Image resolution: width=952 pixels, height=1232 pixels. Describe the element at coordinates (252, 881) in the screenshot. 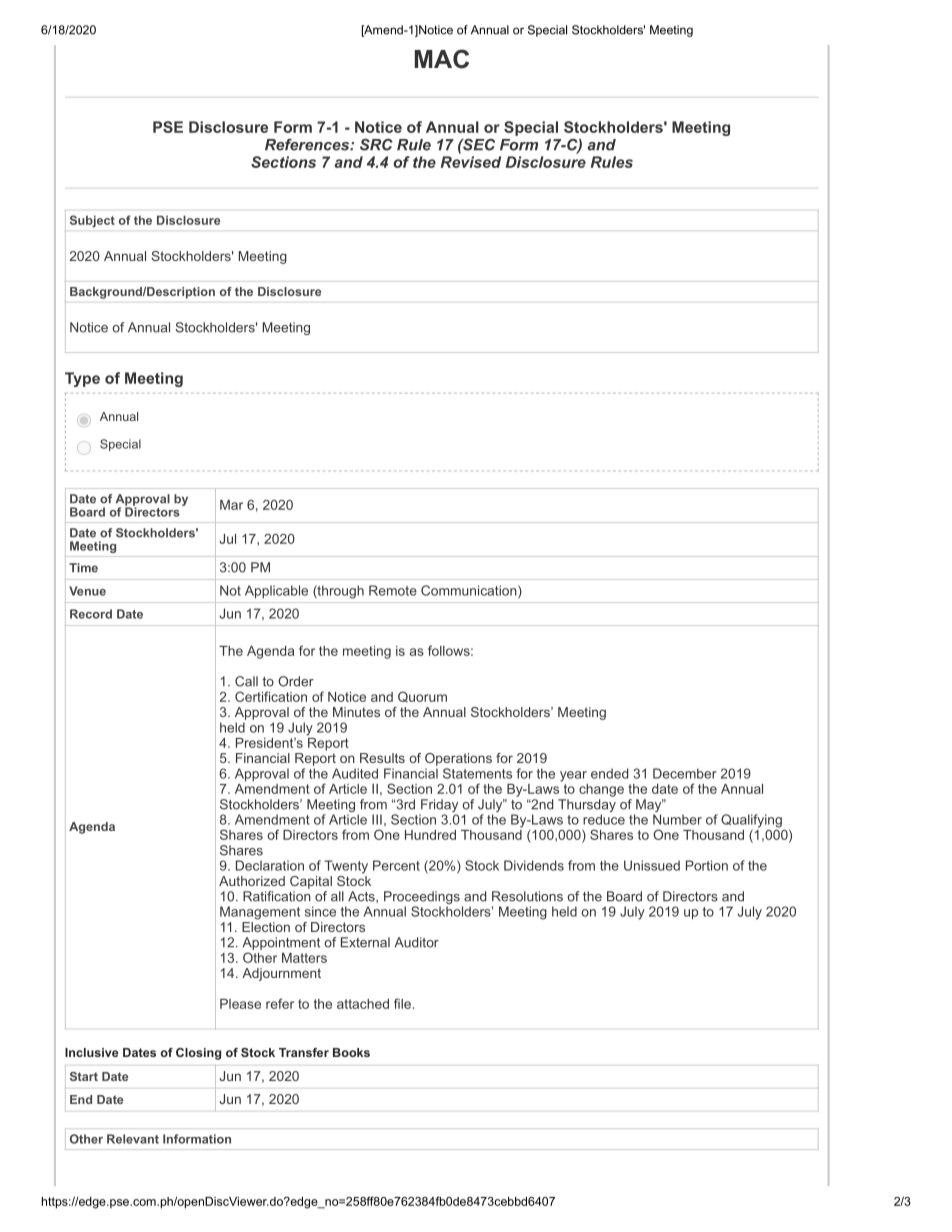

I see `Authorized` at that location.
